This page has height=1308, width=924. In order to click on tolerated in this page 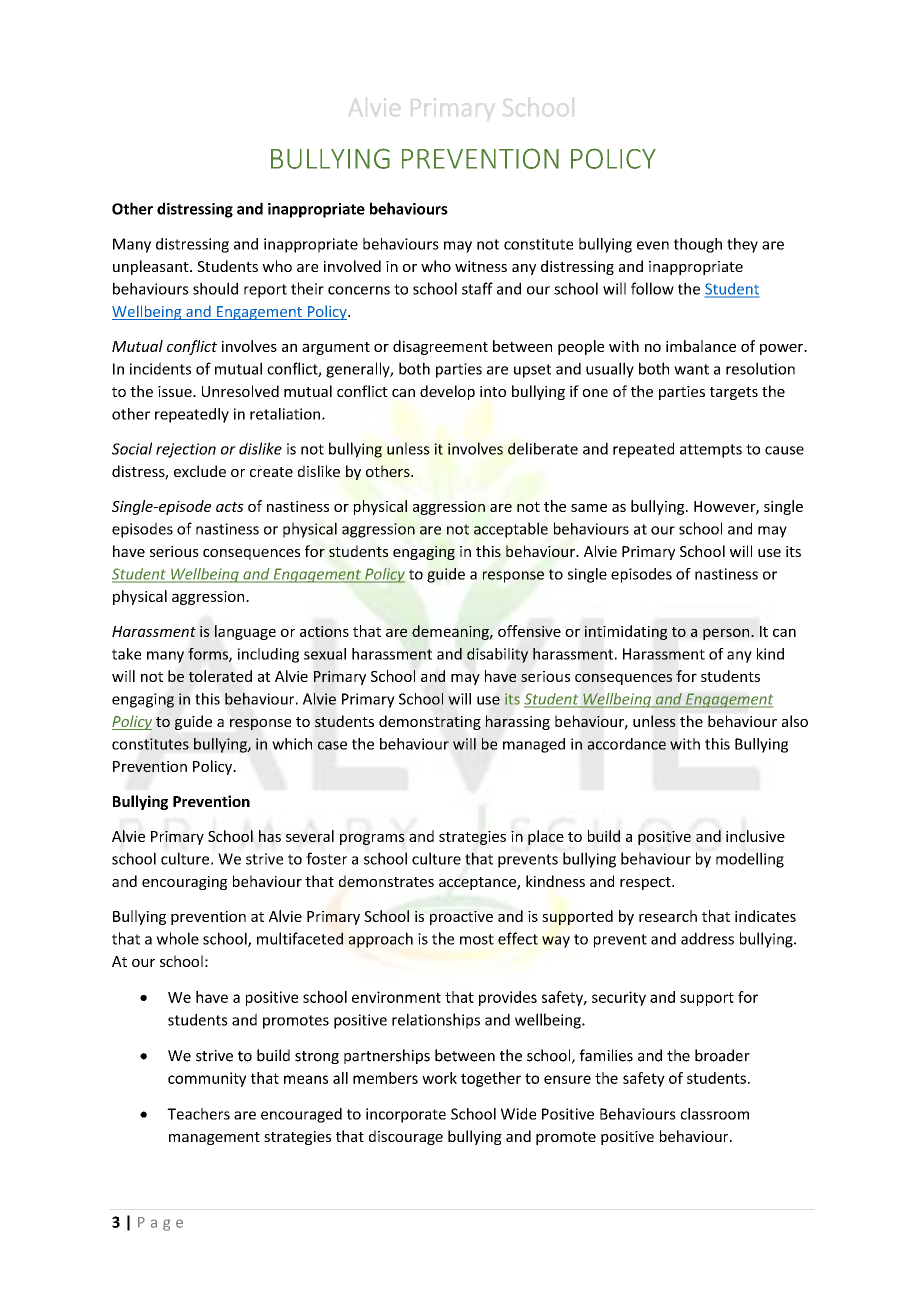, I will do `click(220, 676)`.
